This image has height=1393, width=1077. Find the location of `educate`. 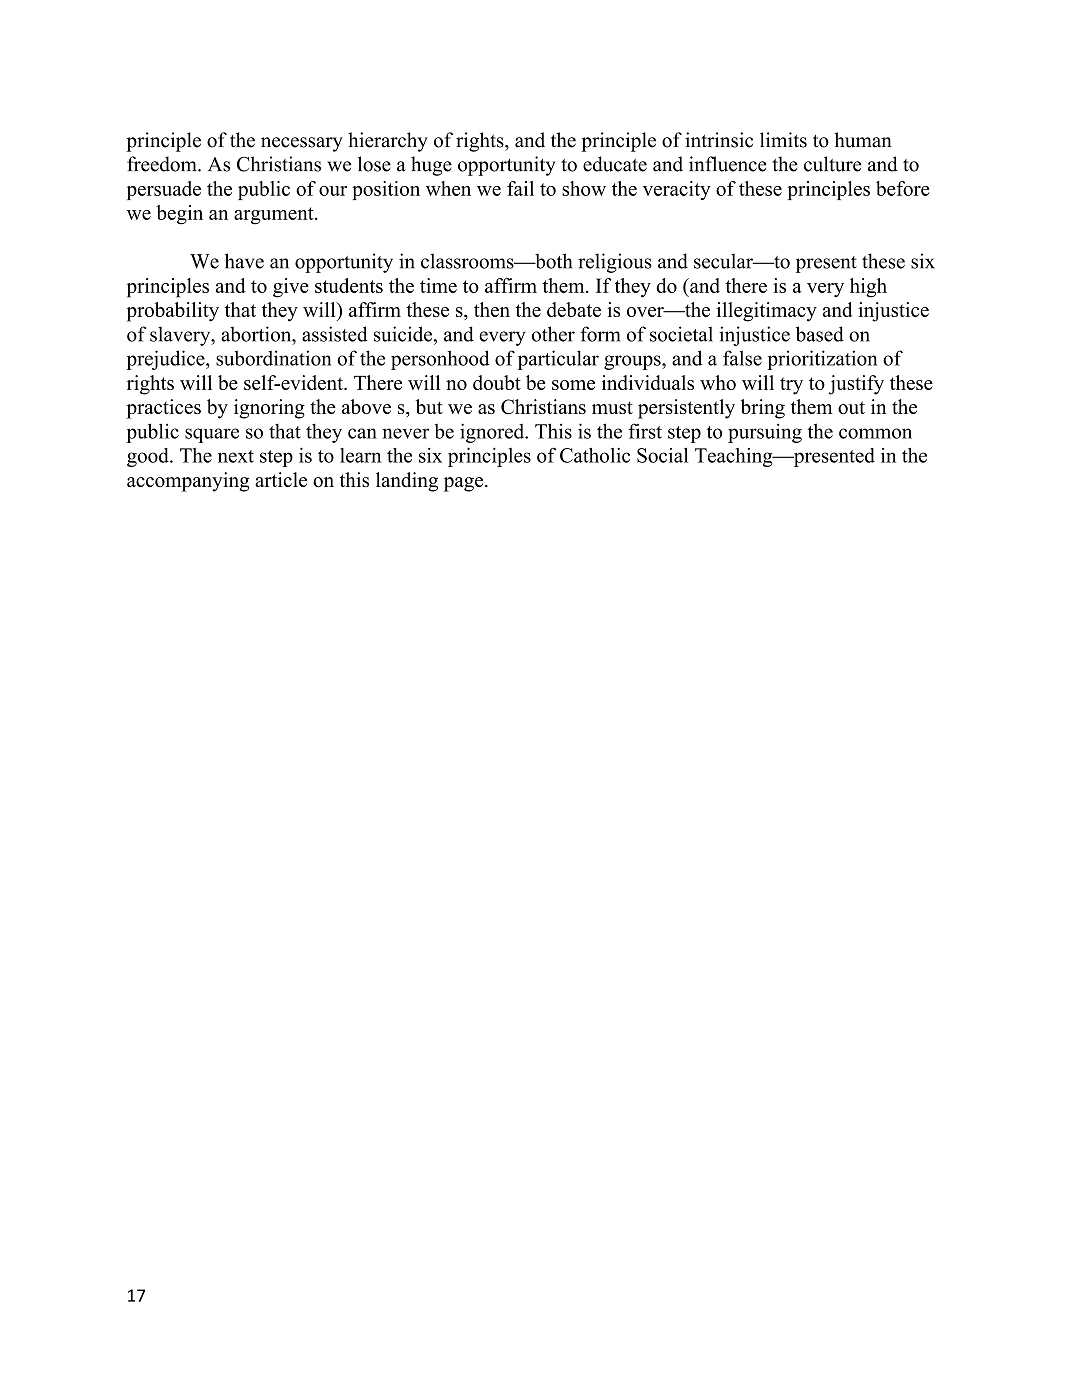

educate is located at coordinates (615, 164).
